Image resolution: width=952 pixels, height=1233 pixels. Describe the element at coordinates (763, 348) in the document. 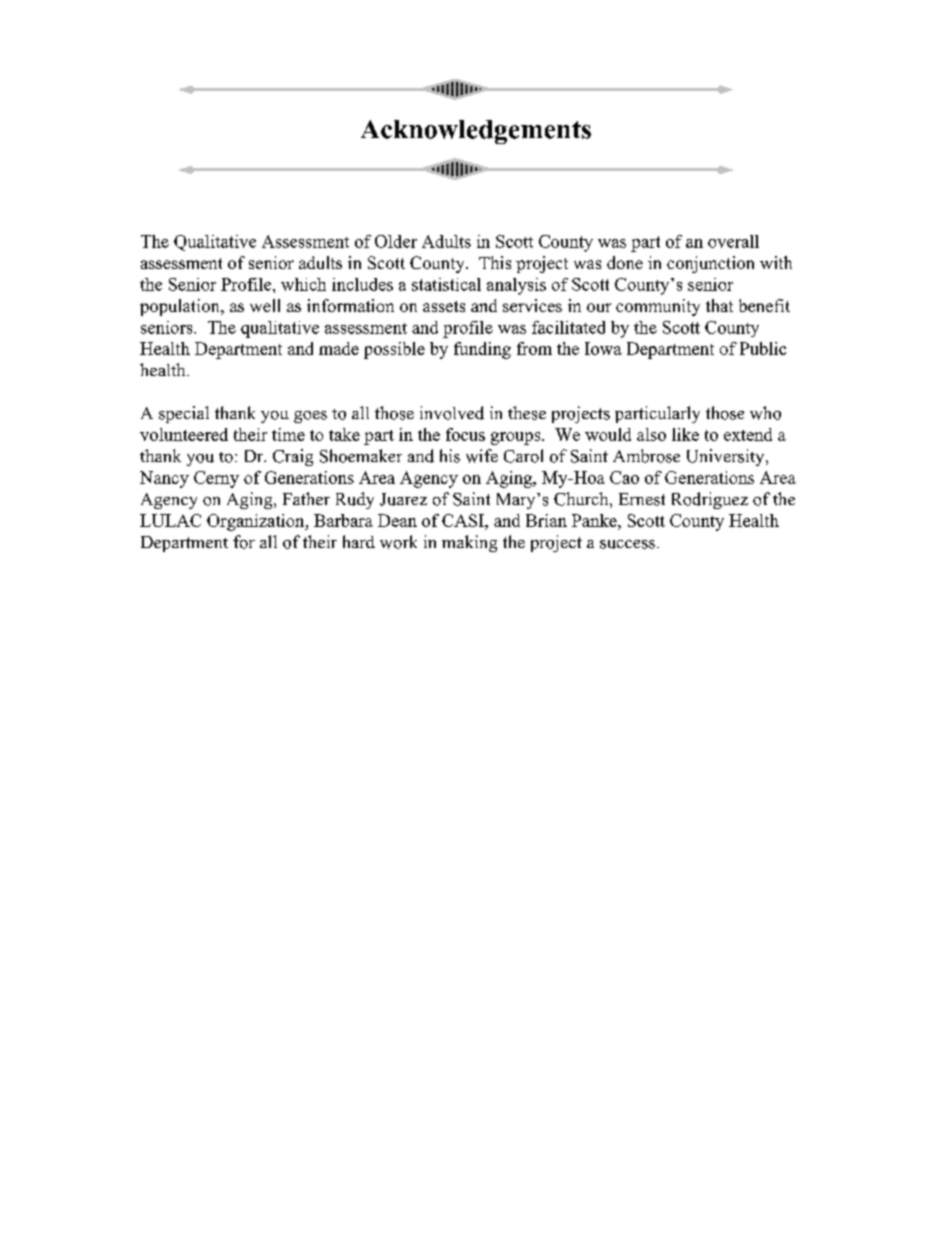

I see `Public` at that location.
